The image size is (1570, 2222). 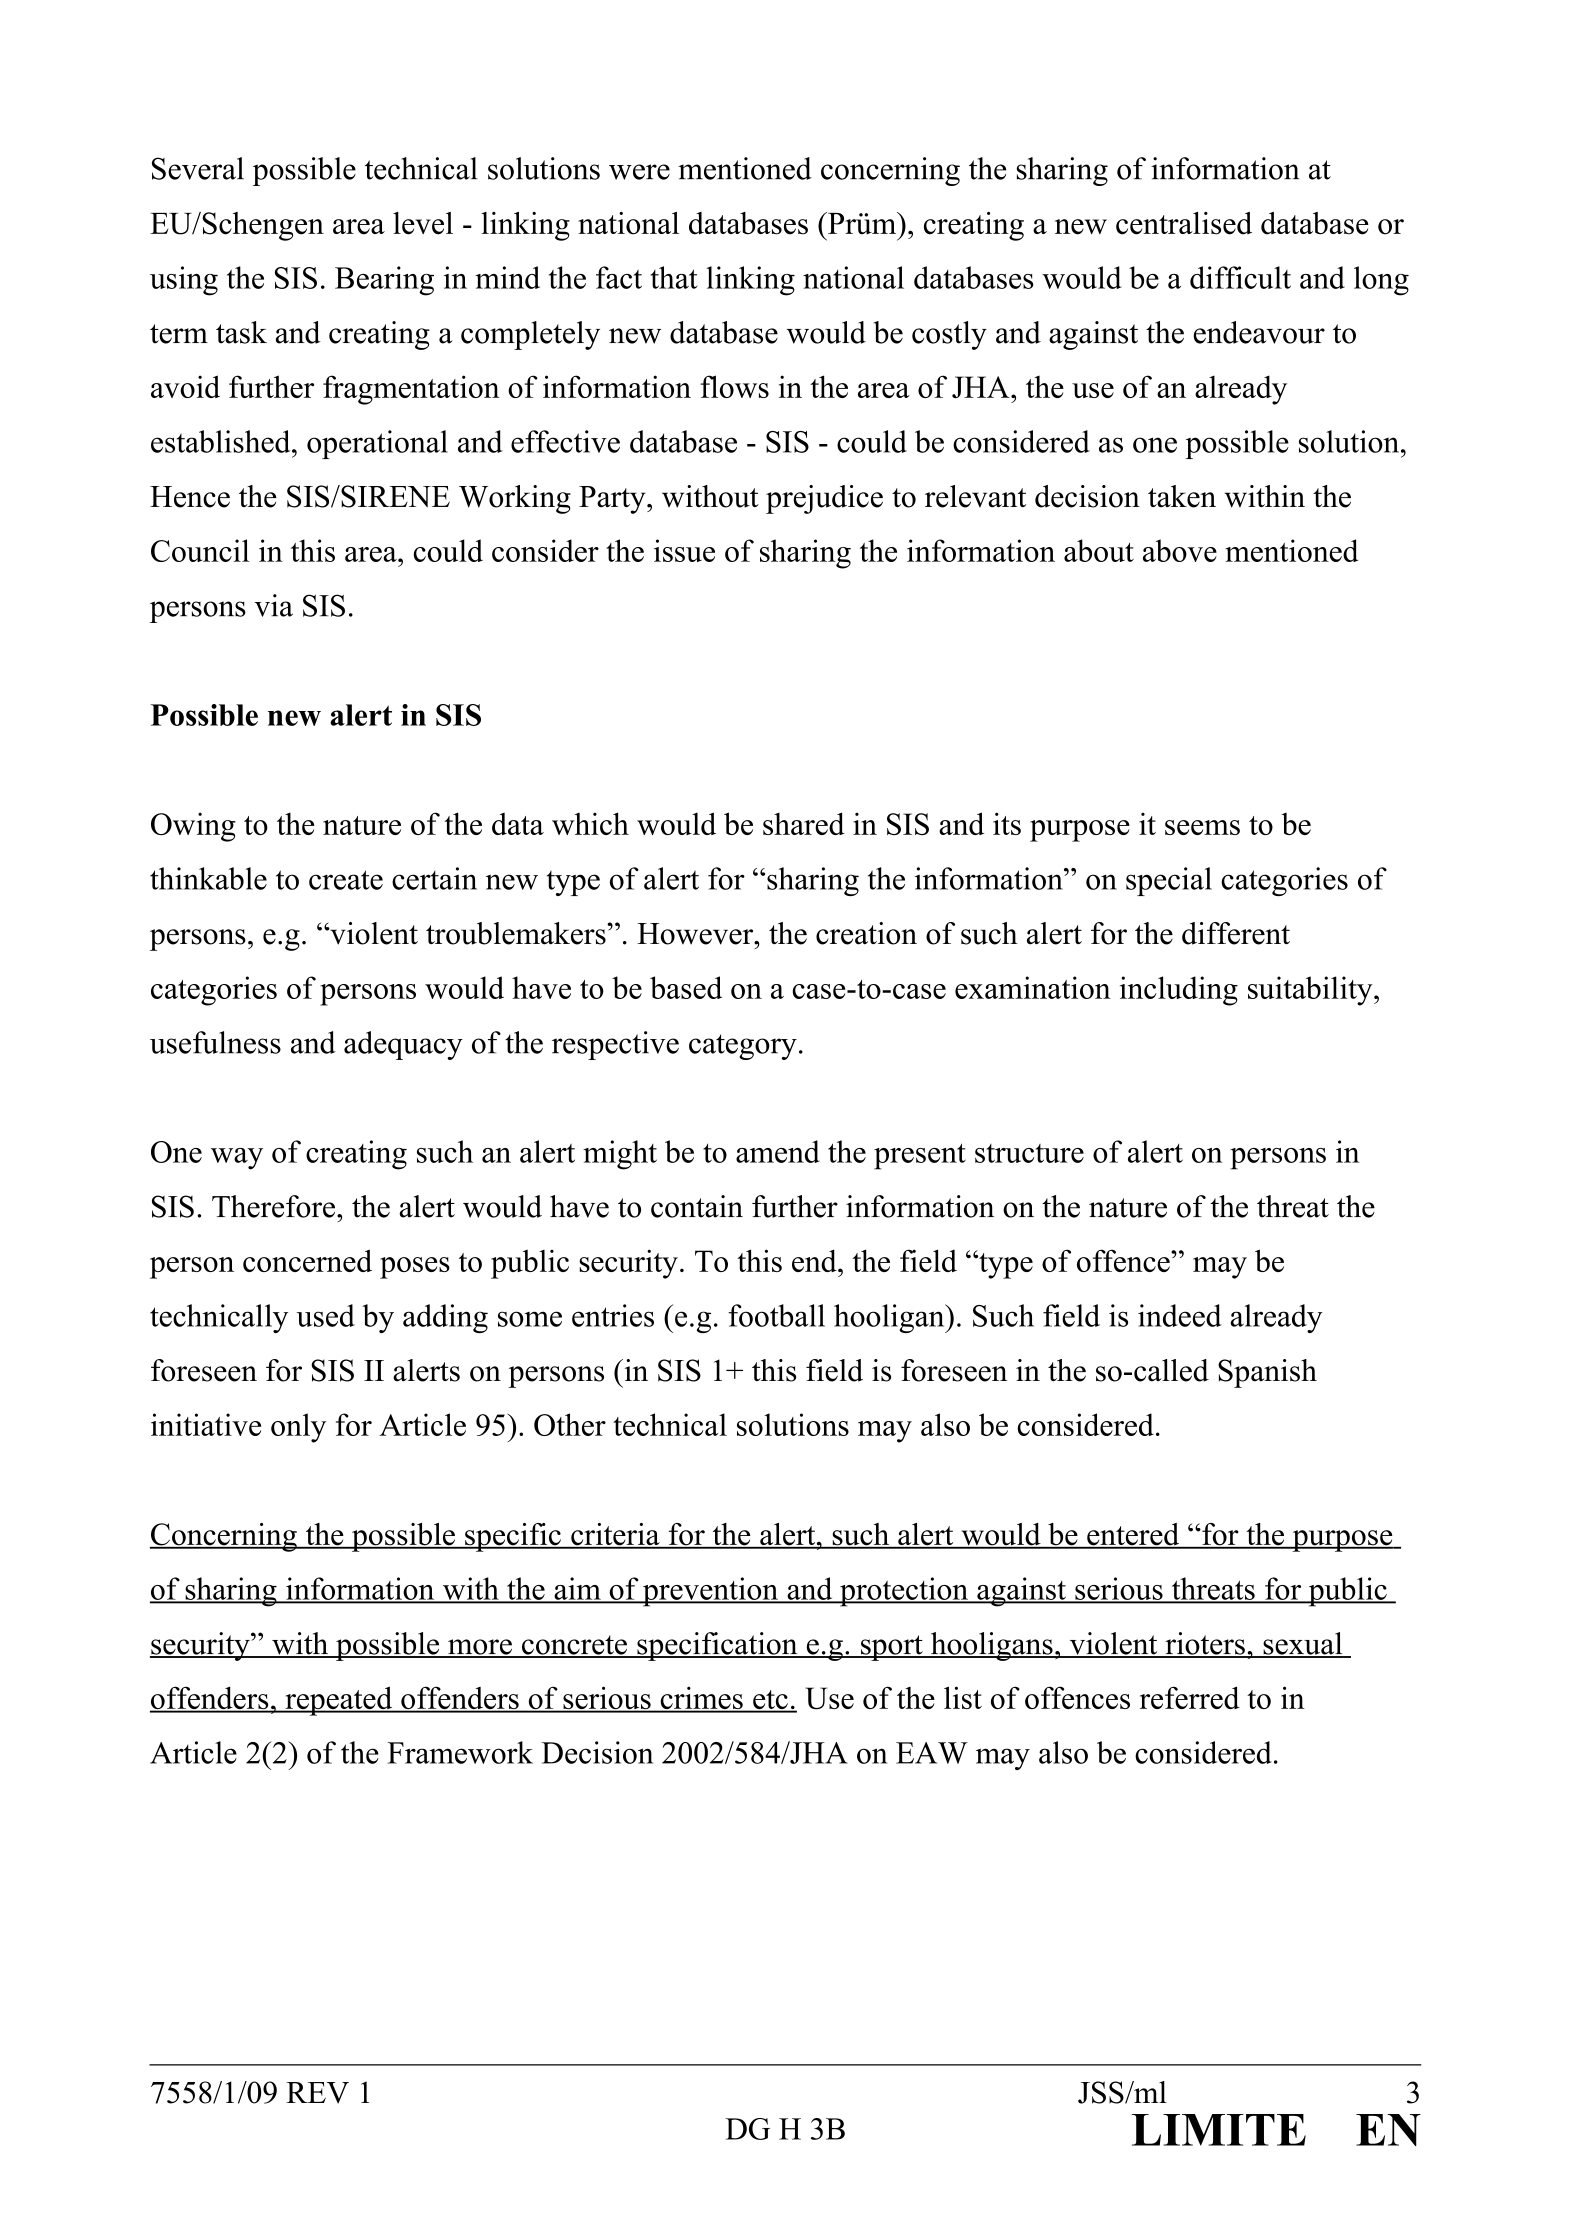 I want to click on shared, so click(x=804, y=823).
